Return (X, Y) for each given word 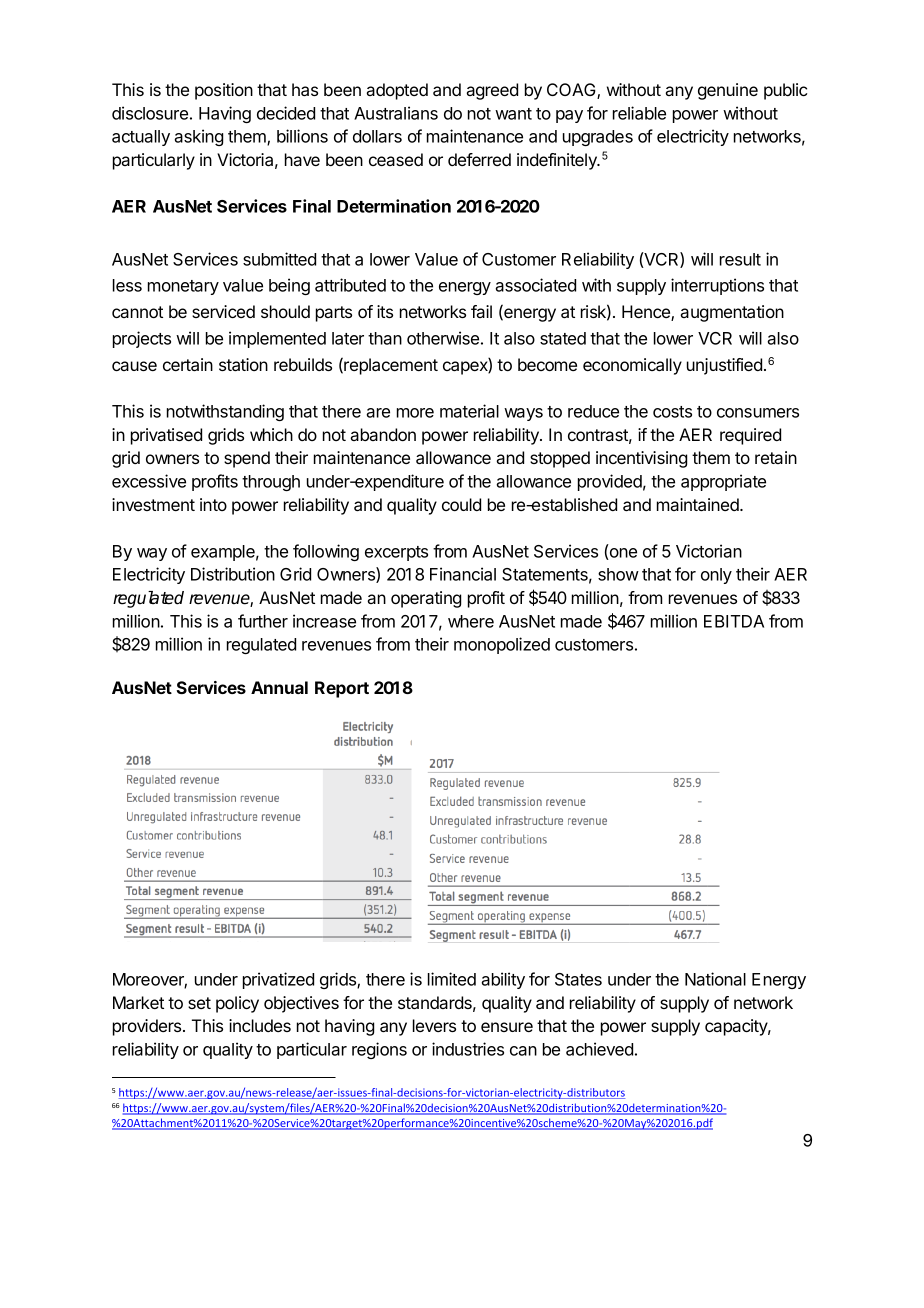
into (213, 504)
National (715, 979)
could (461, 504)
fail (481, 311)
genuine (728, 91)
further (263, 621)
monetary (183, 287)
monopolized (502, 645)
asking (198, 137)
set (199, 1003)
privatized (278, 980)
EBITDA (734, 621)
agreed (492, 91)
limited (452, 979)
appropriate (723, 482)
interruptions (717, 286)
